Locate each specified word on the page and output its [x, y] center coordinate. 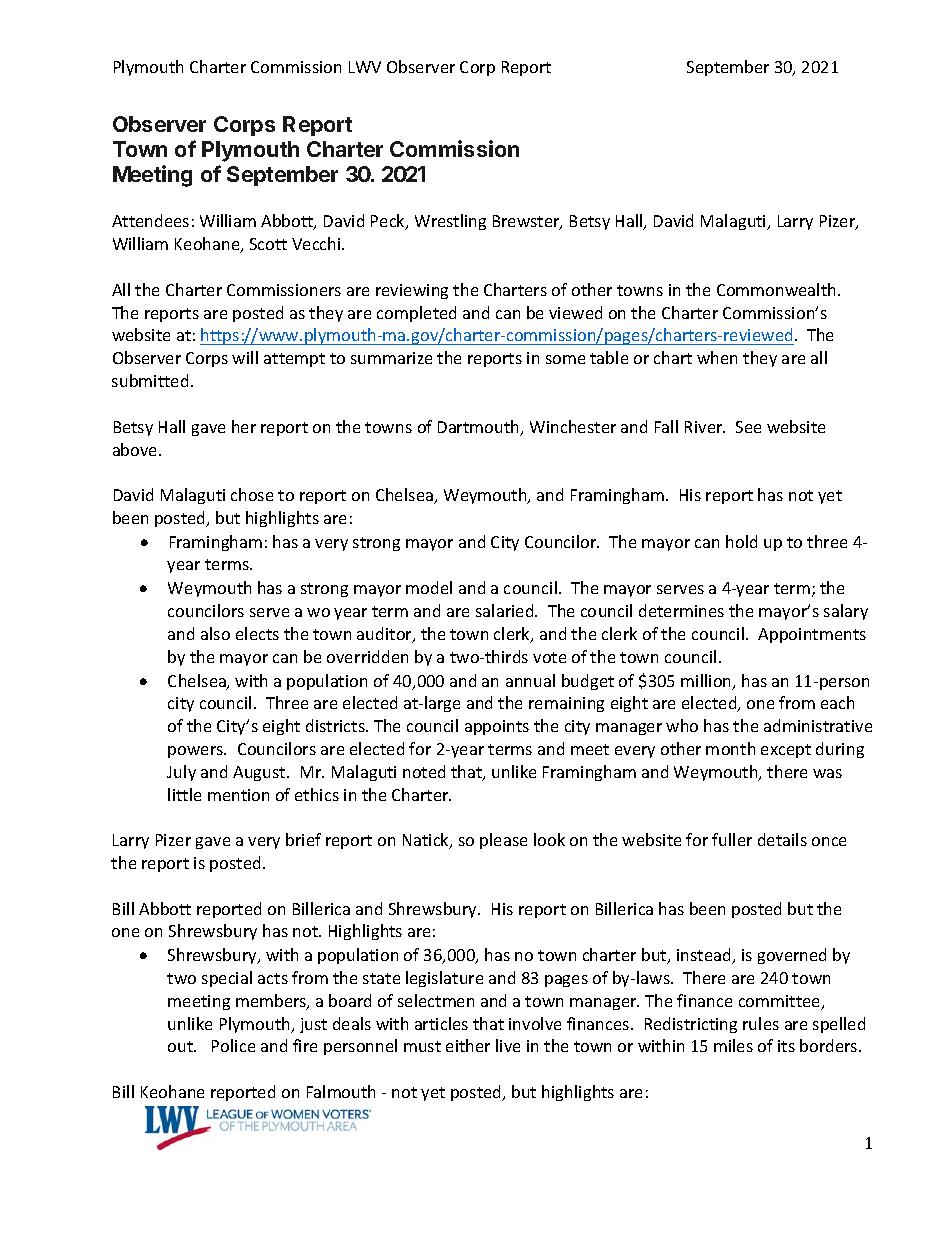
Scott [268, 244]
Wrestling [450, 222]
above [136, 449]
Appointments [812, 635]
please [503, 841]
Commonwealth [778, 289]
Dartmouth [480, 428]
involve [535, 1023]
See [748, 427]
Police [233, 1045]
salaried [506, 610]
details [782, 839]
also [215, 633]
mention [238, 795]
